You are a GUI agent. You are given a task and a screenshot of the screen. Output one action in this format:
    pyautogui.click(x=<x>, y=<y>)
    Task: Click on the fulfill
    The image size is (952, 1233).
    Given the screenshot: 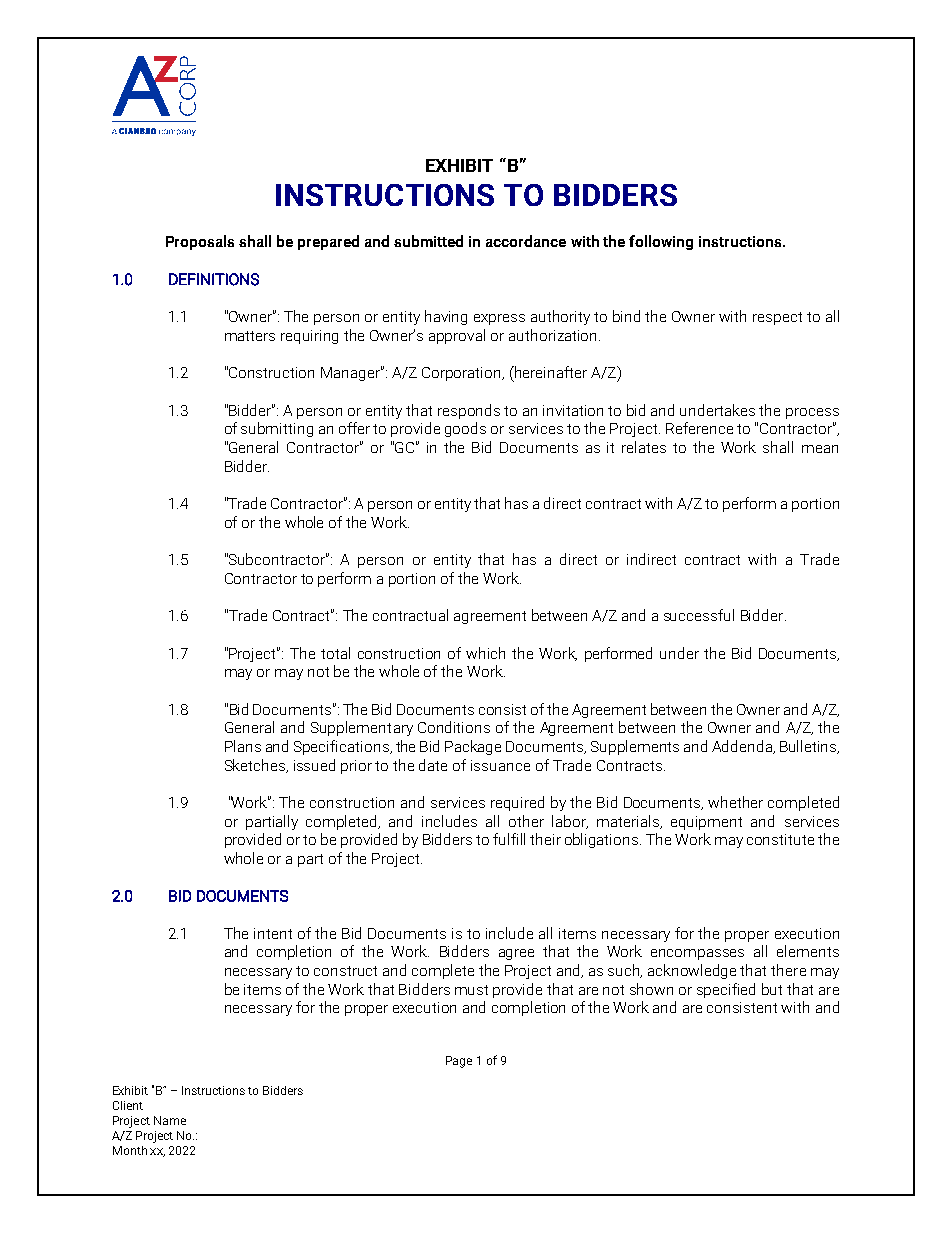 What is the action you would take?
    pyautogui.click(x=509, y=839)
